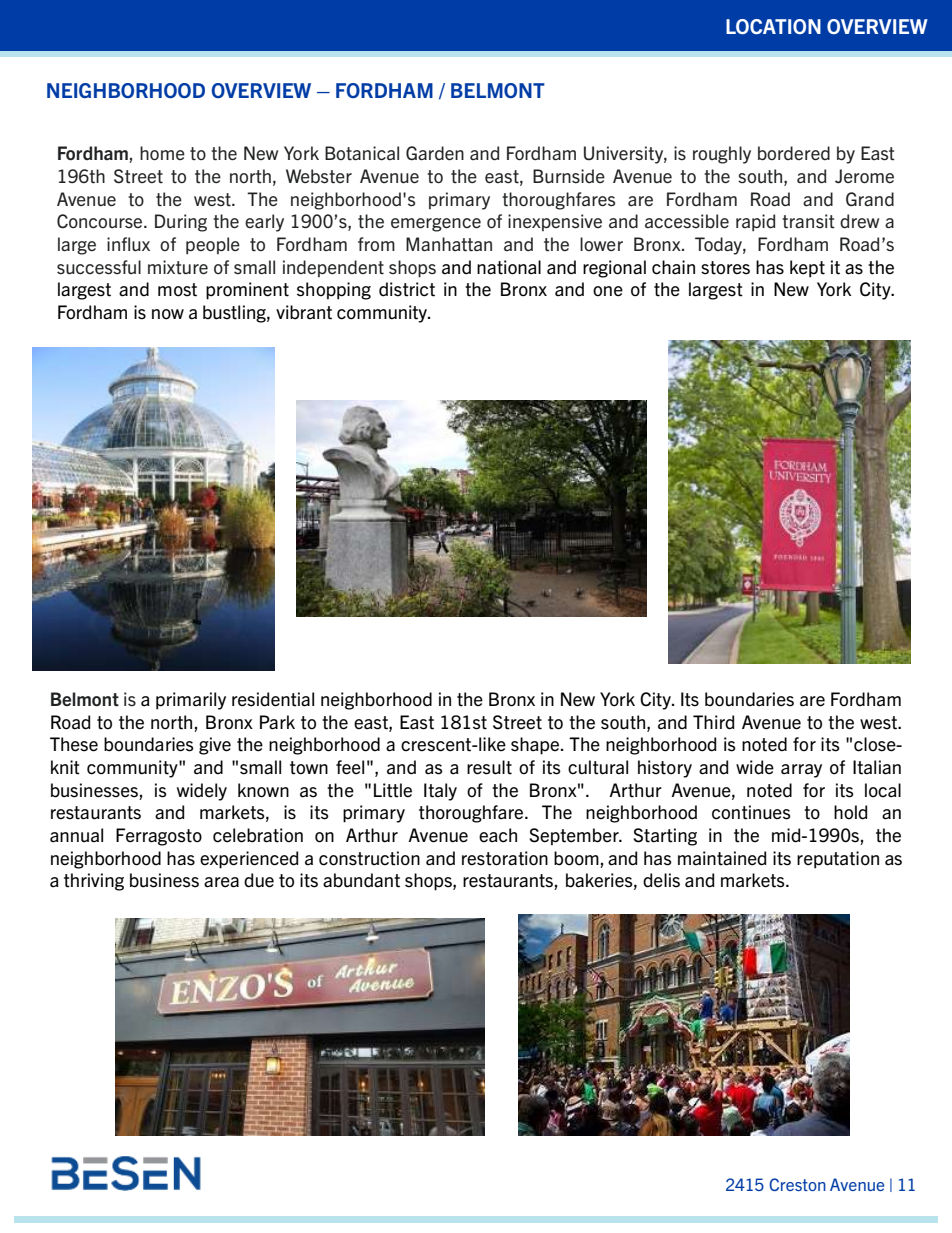 The image size is (952, 1233). What do you see at coordinates (505, 858) in the image?
I see `restoration` at bounding box center [505, 858].
